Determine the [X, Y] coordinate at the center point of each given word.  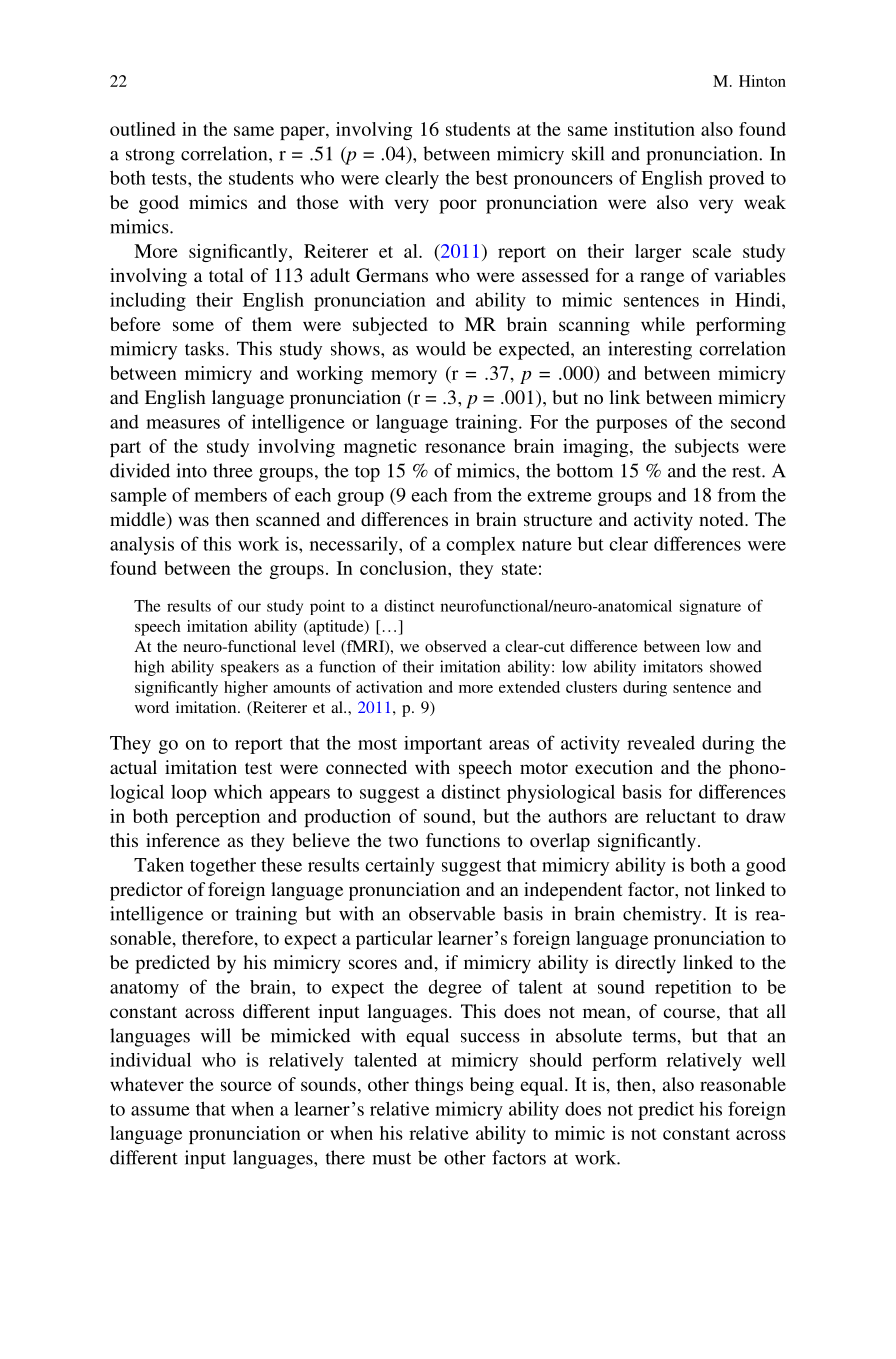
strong [150, 157]
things [439, 1086]
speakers [250, 668]
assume [160, 1111]
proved [737, 180]
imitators [673, 666]
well [769, 1060]
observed [456, 646]
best [492, 177]
